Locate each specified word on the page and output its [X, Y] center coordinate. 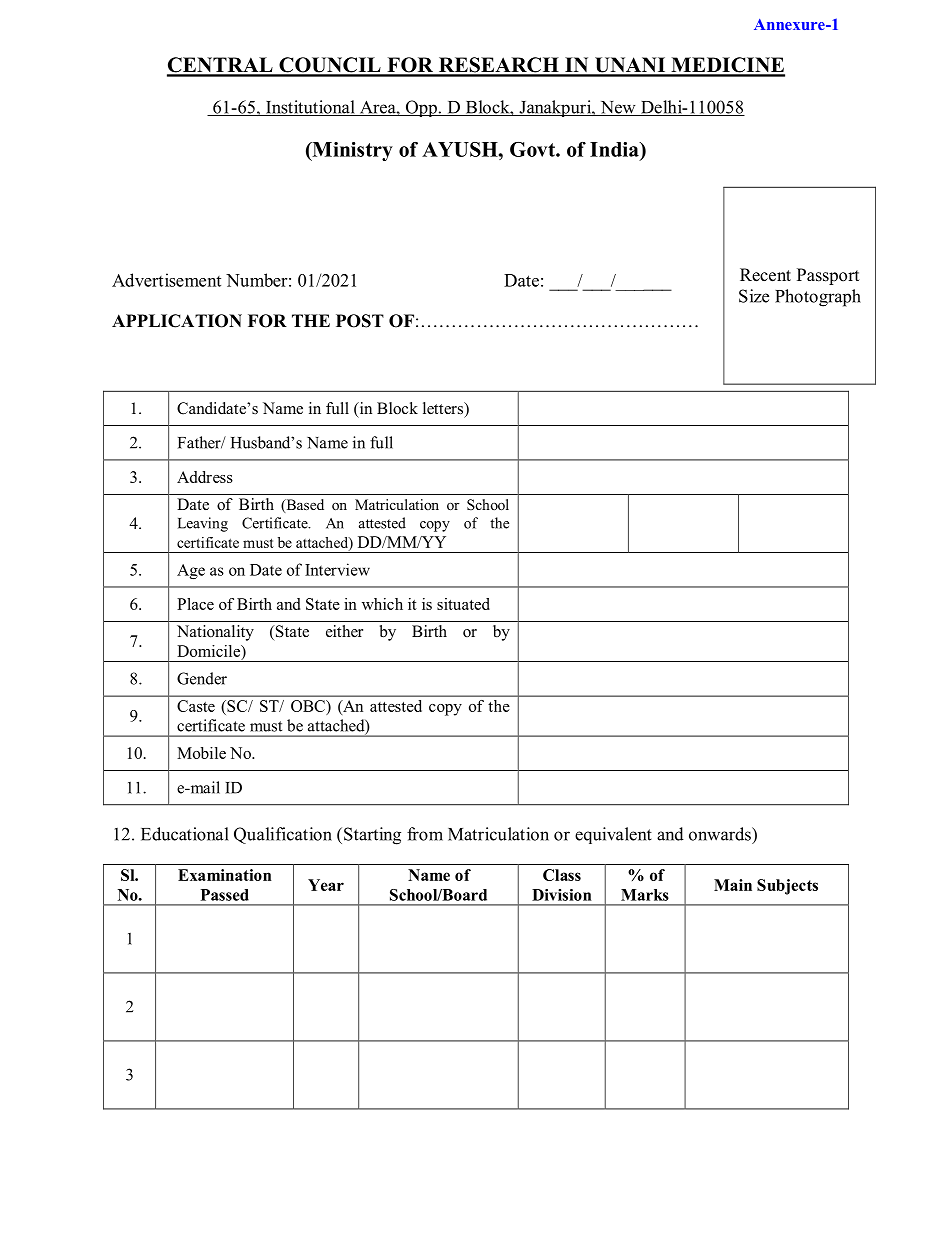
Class [562, 875]
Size [754, 296]
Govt [533, 149]
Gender [202, 678]
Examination [225, 875]
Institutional [310, 108]
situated [463, 604]
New [618, 108]
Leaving [203, 524]
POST [360, 321]
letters [444, 408]
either [344, 631]
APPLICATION [177, 321]
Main [733, 885]
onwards [721, 834]
